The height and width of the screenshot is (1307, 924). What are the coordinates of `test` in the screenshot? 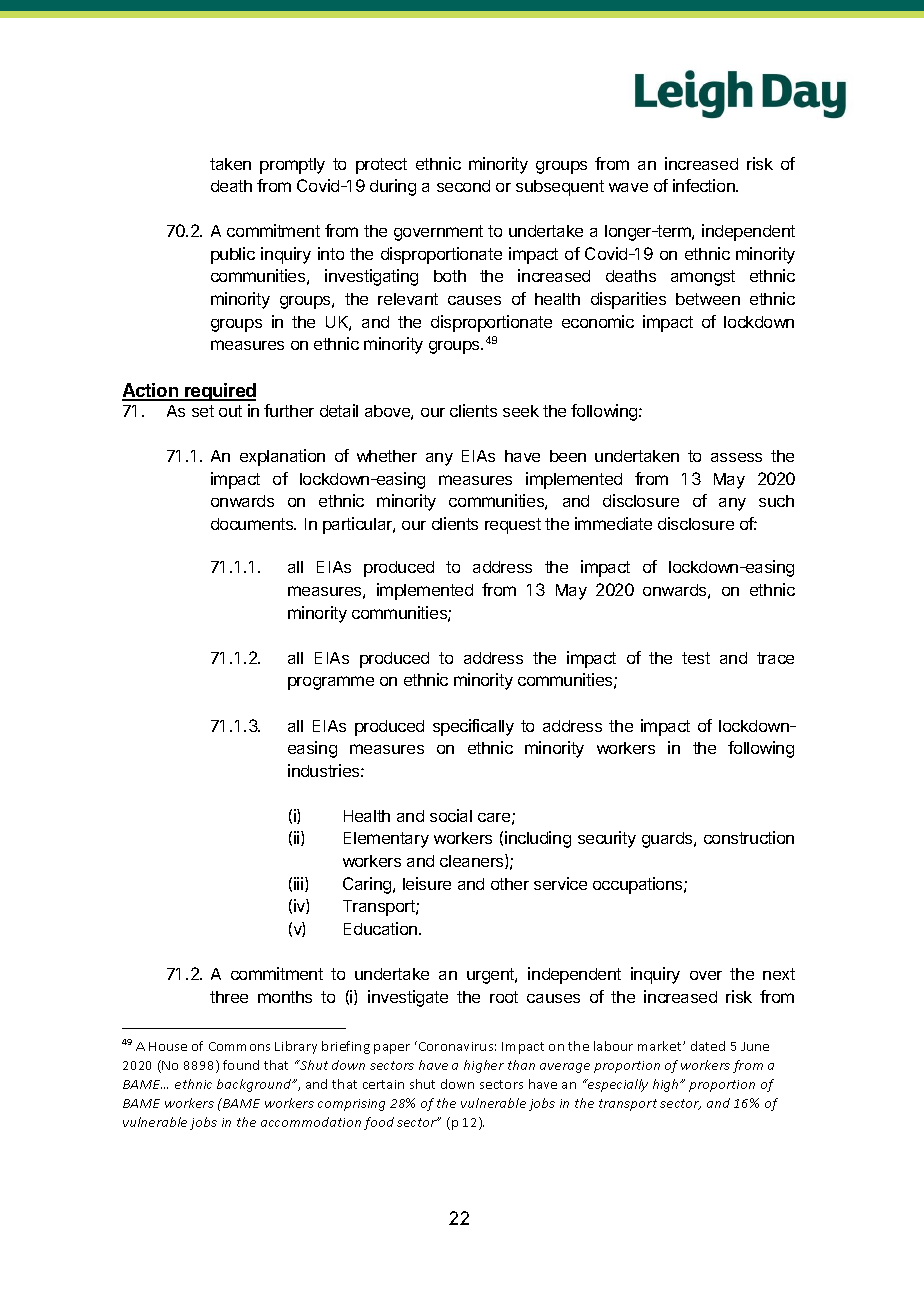 It's located at (696, 658).
